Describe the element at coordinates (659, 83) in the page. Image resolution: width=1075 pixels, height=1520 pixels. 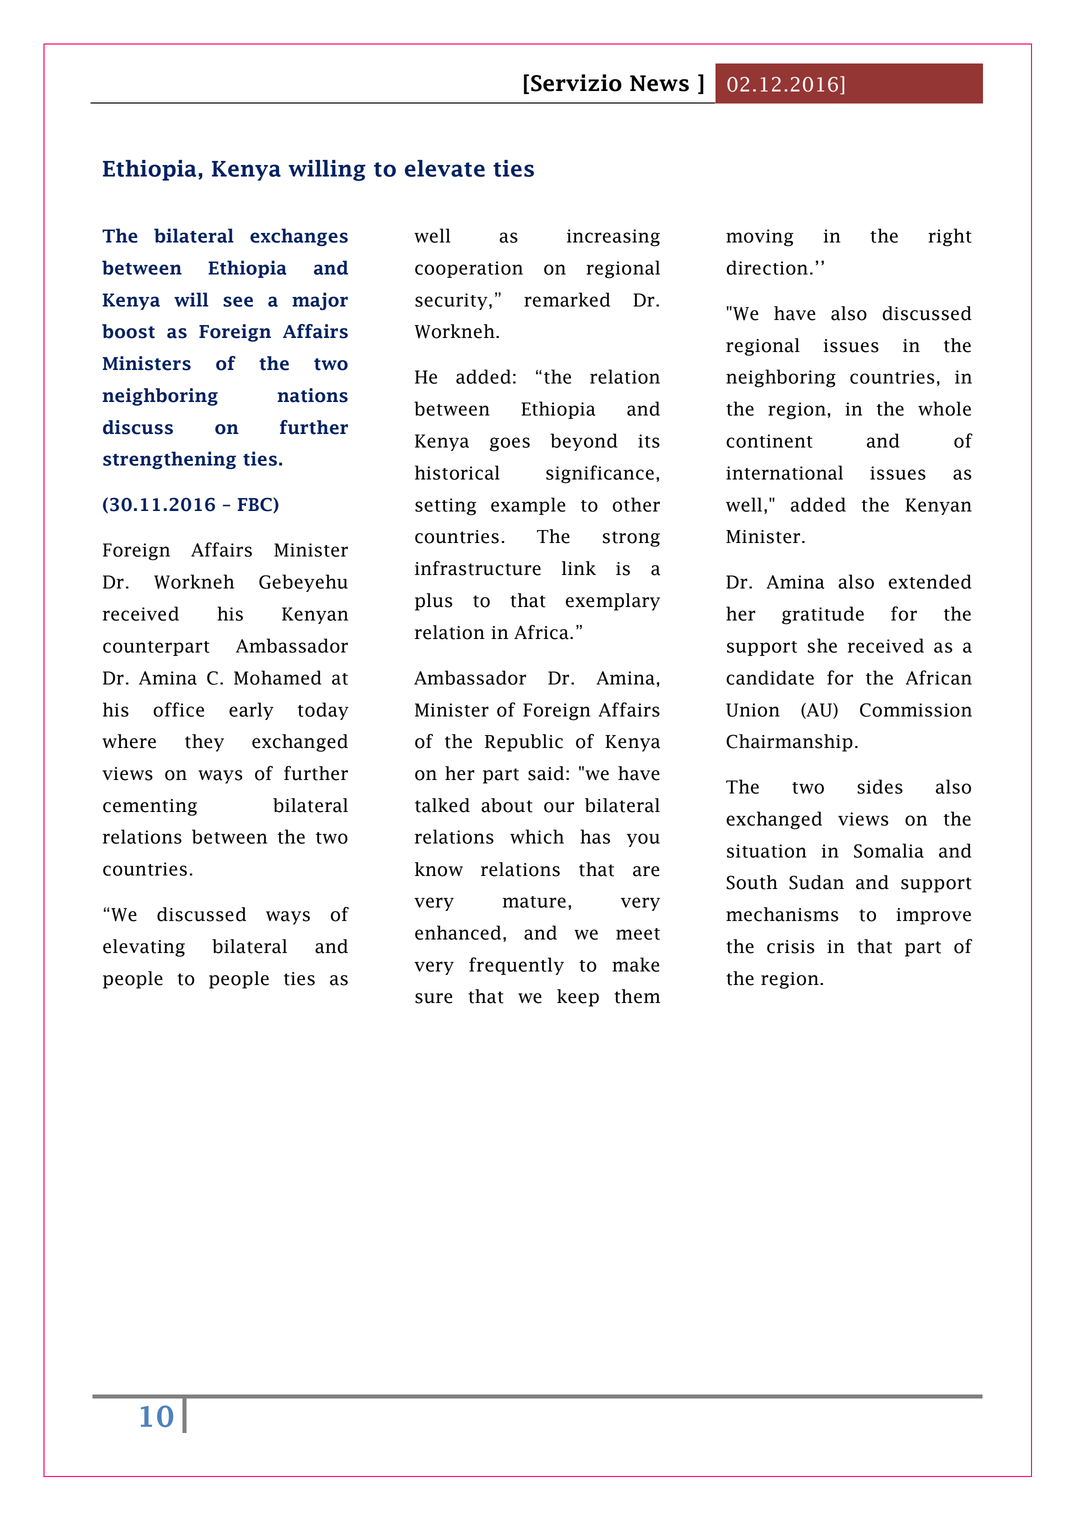
I see `News` at that location.
